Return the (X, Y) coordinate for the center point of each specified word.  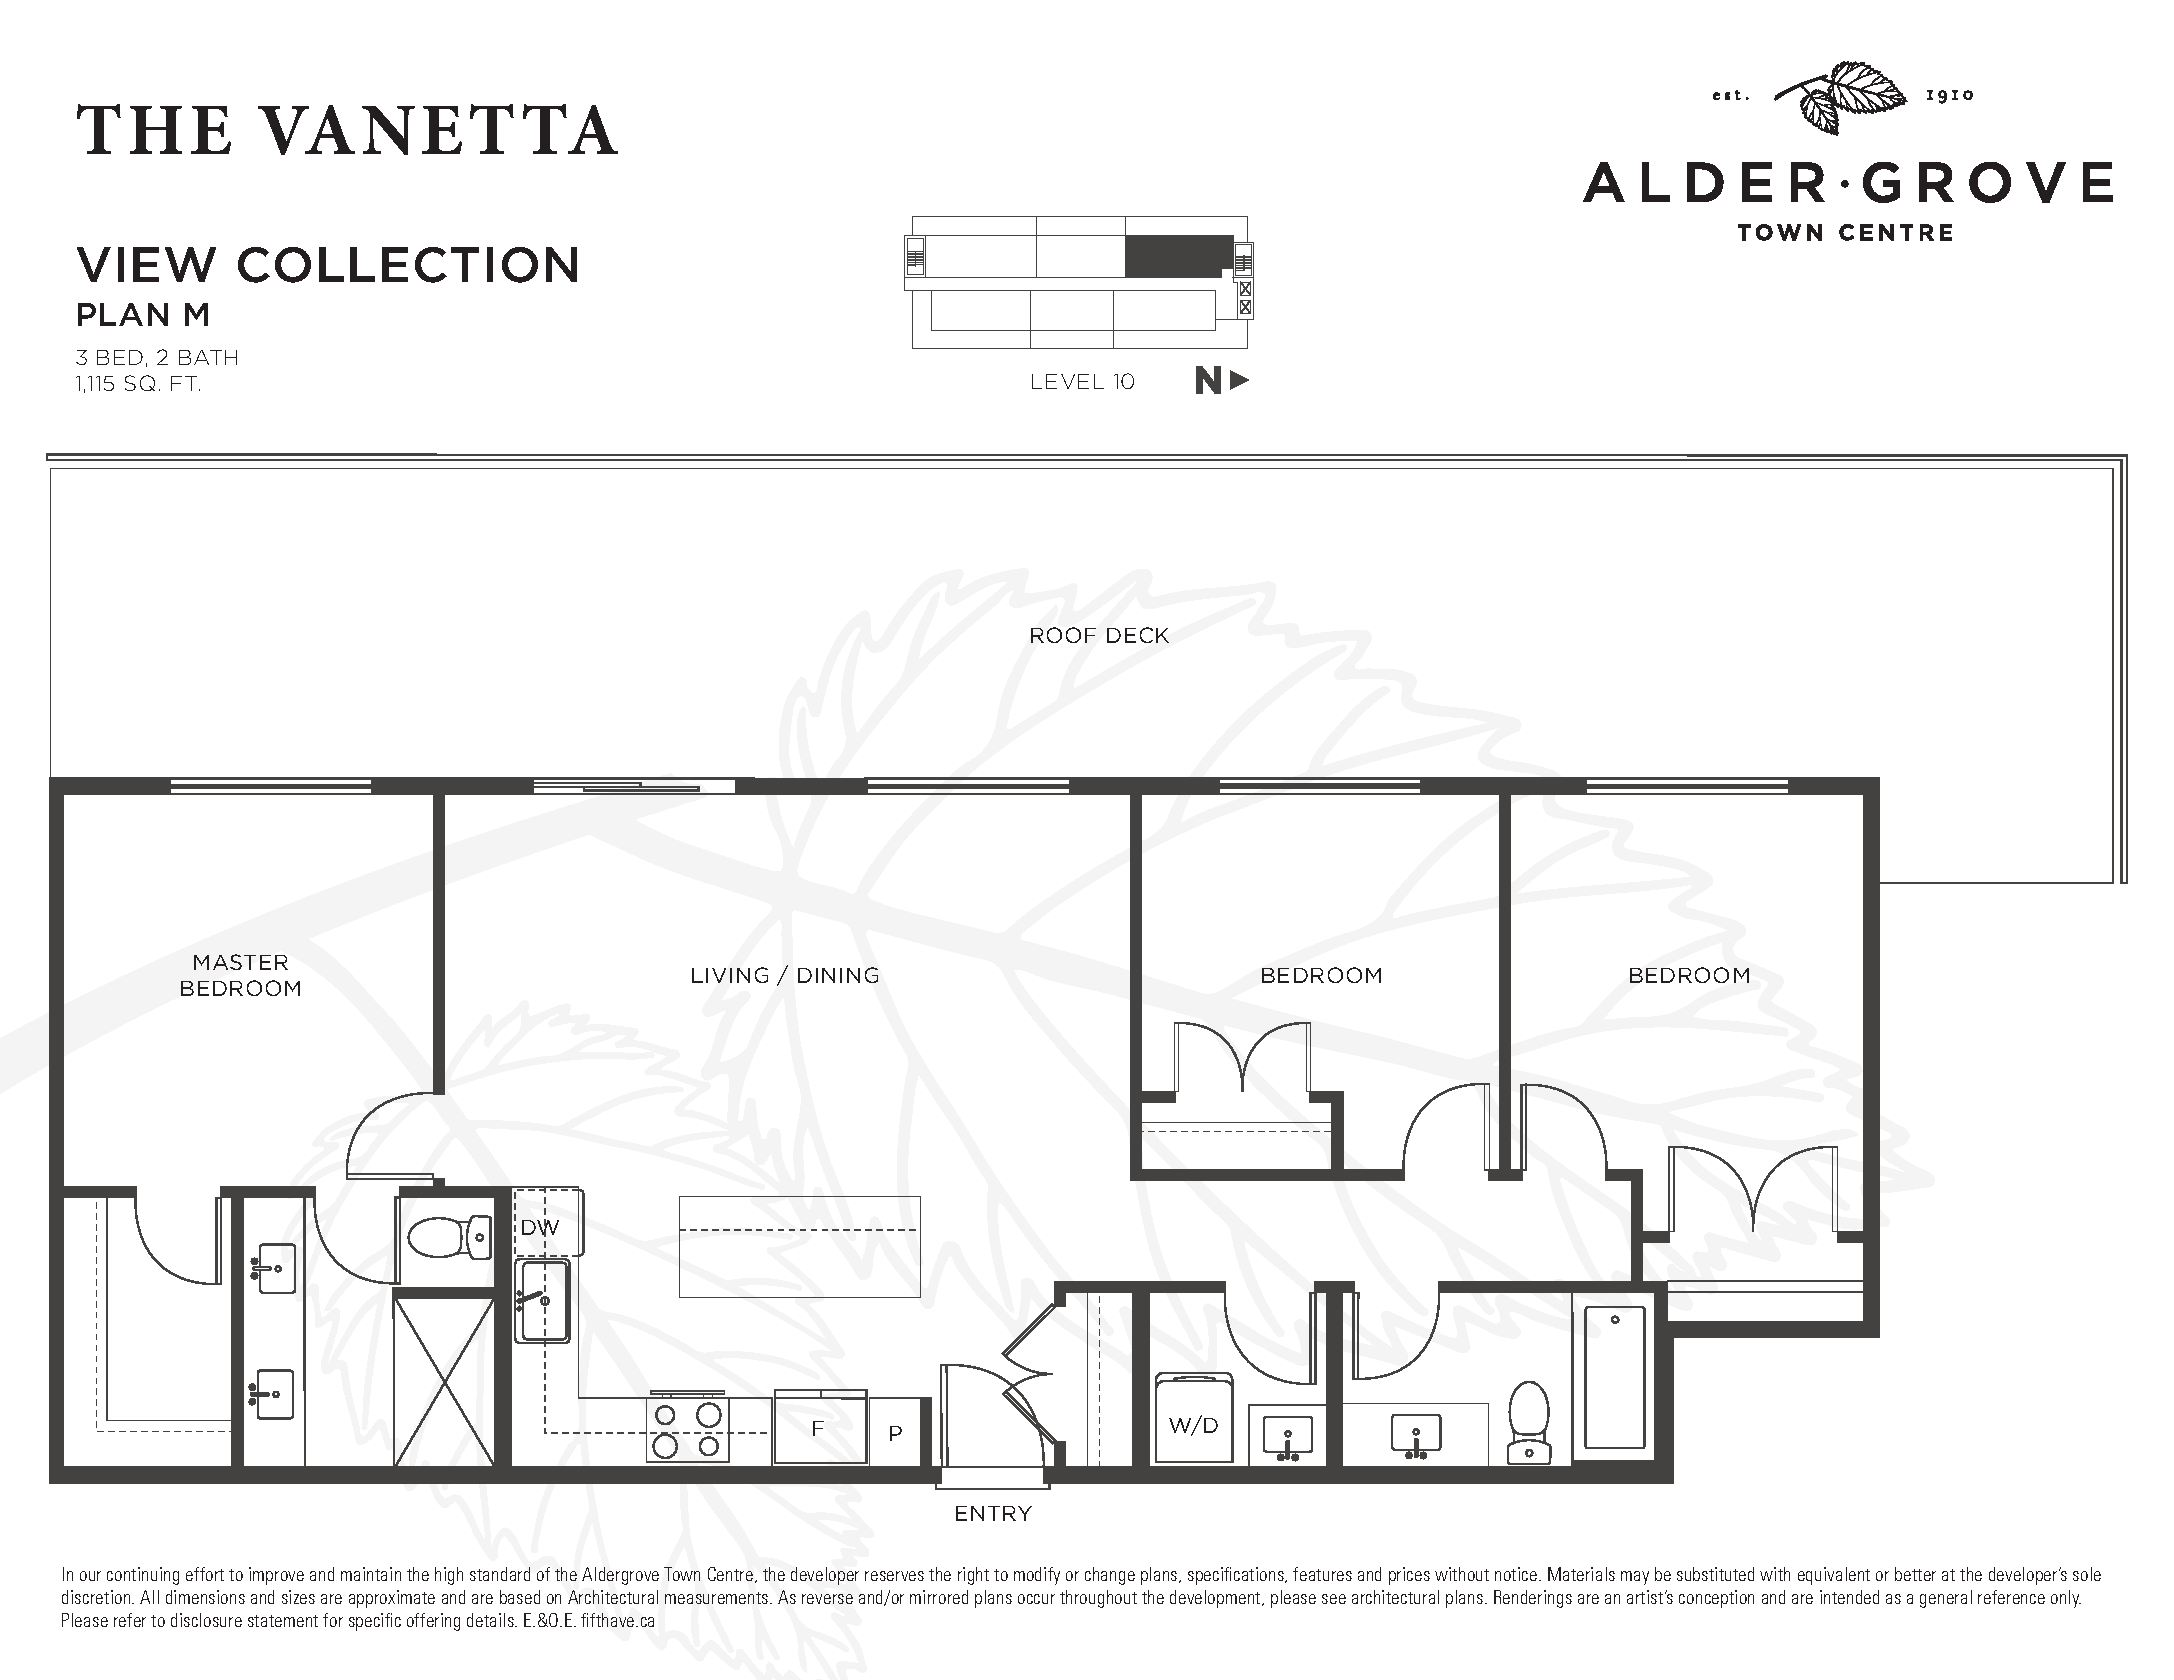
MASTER (241, 962)
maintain (371, 1574)
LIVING (730, 975)
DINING (838, 975)
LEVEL (1068, 381)
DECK (1138, 635)
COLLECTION (407, 265)
